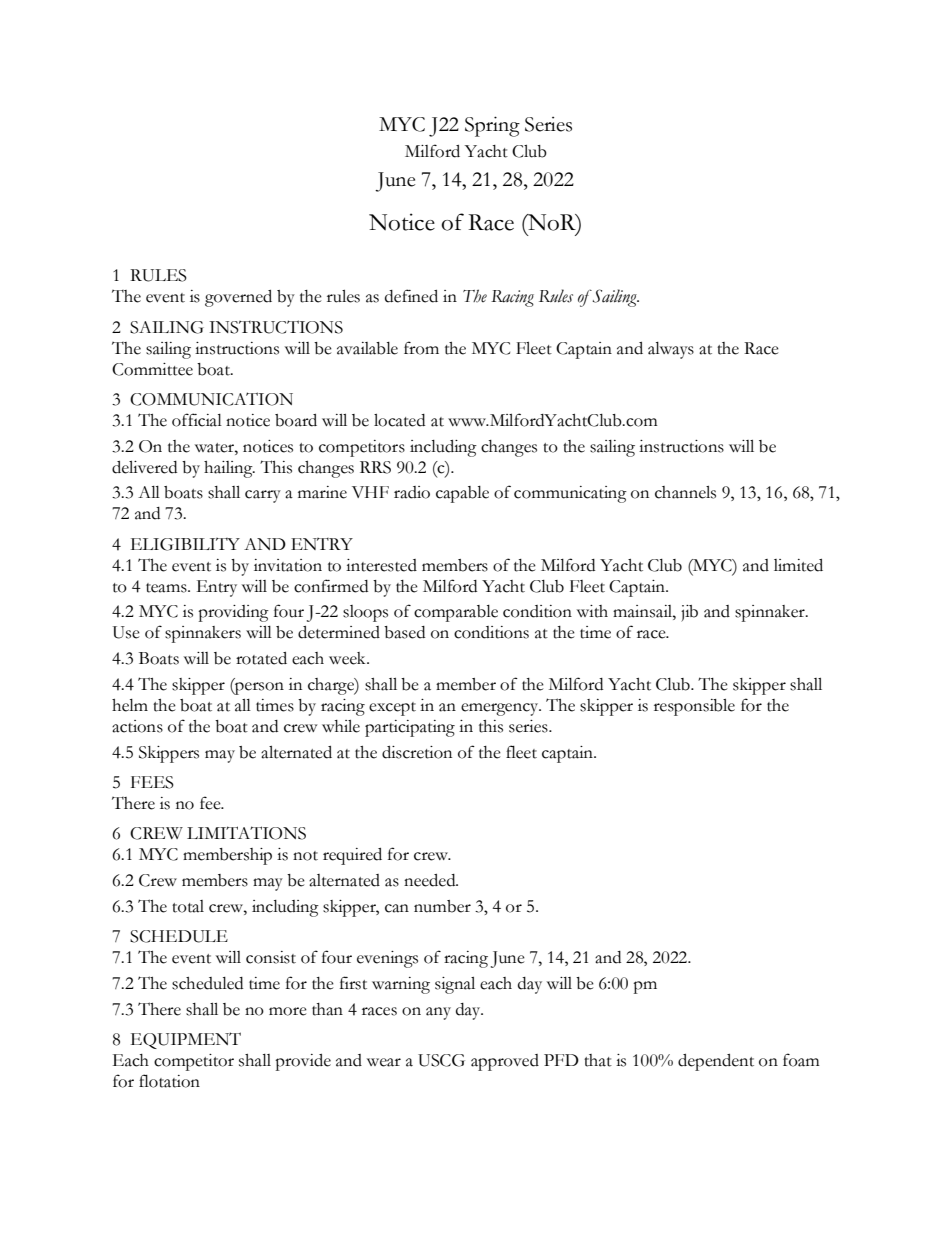 Image resolution: width=952 pixels, height=1233 pixels. I want to click on governed, so click(238, 298).
